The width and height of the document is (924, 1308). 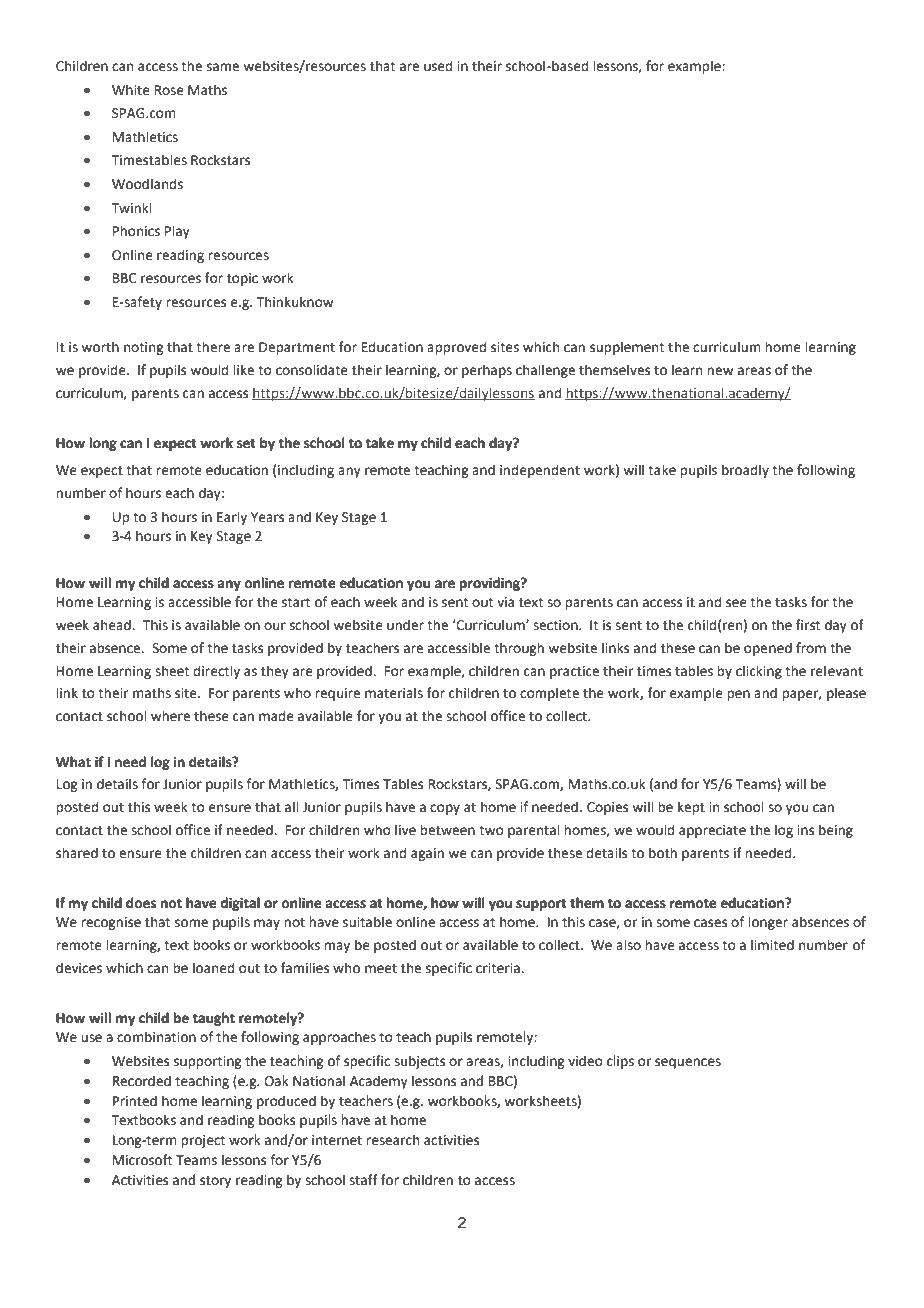 I want to click on broadly, so click(x=745, y=471).
